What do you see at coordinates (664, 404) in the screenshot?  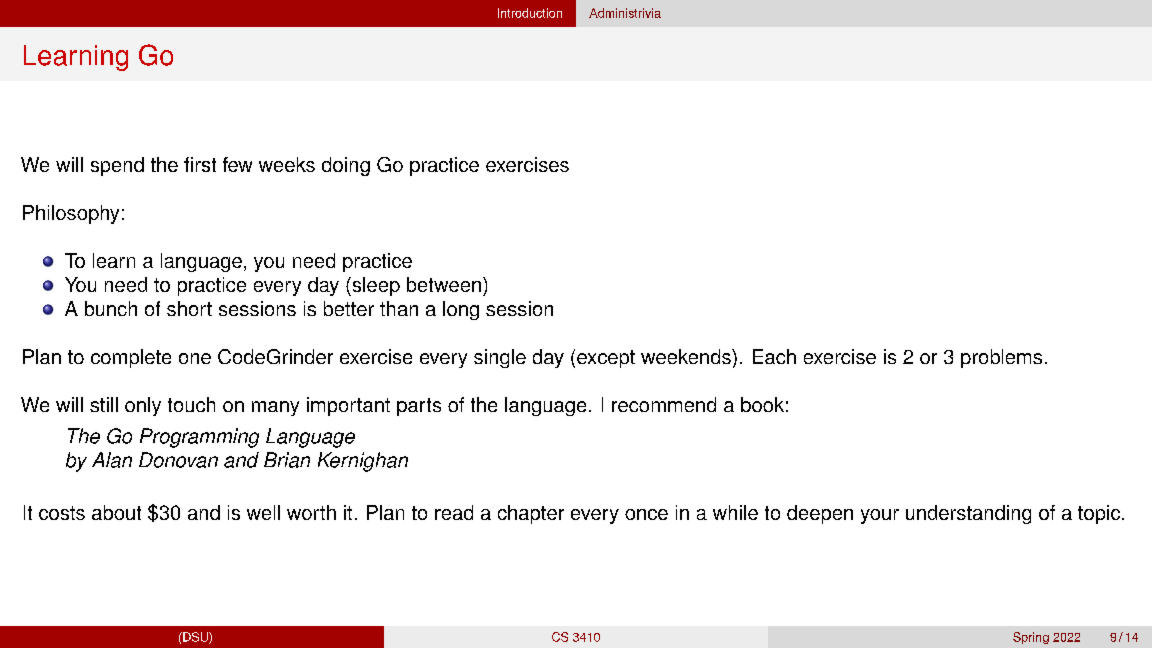 I see `recommend` at bounding box center [664, 404].
